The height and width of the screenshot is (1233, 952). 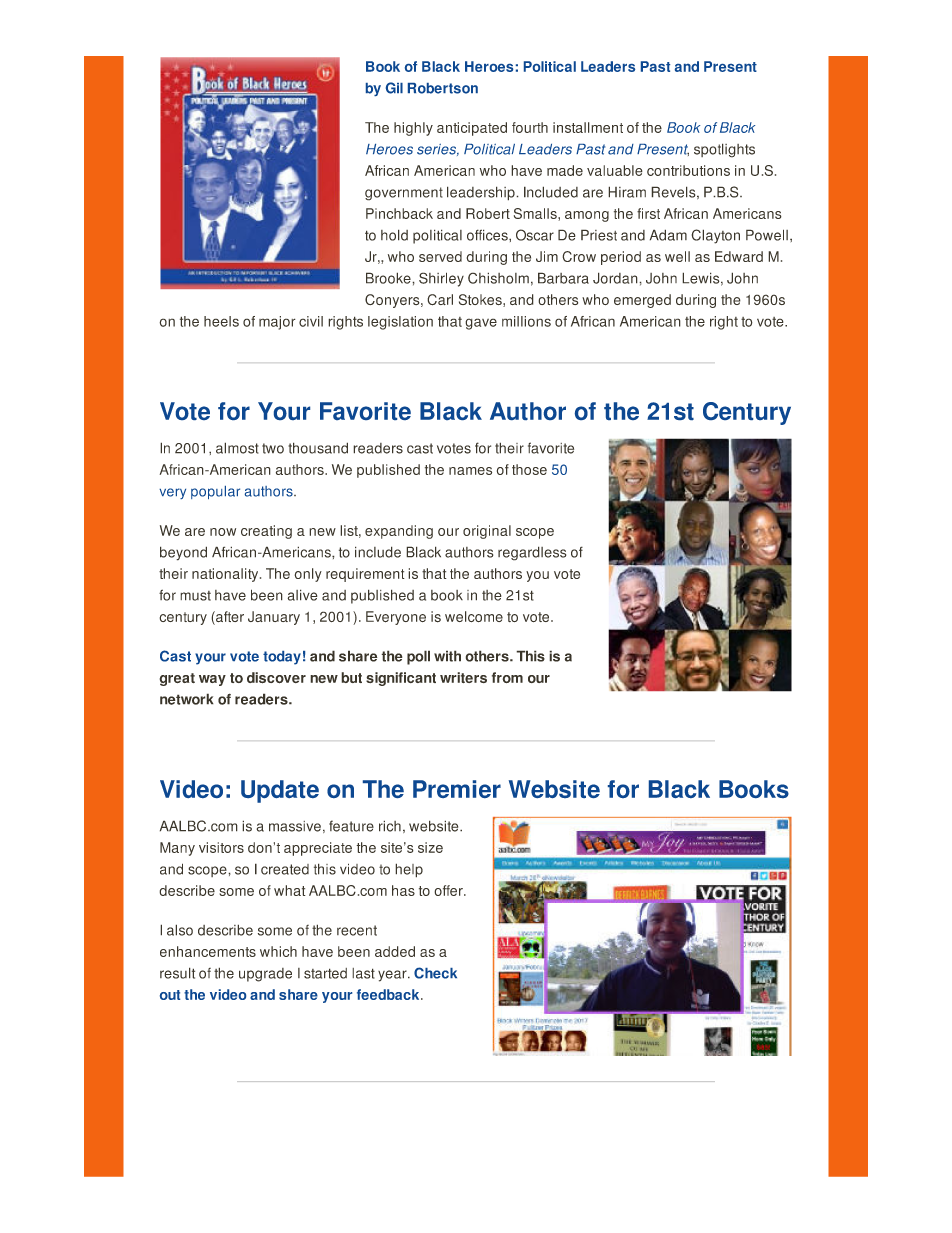 What do you see at coordinates (237, 448) in the screenshot?
I see `almost` at bounding box center [237, 448].
